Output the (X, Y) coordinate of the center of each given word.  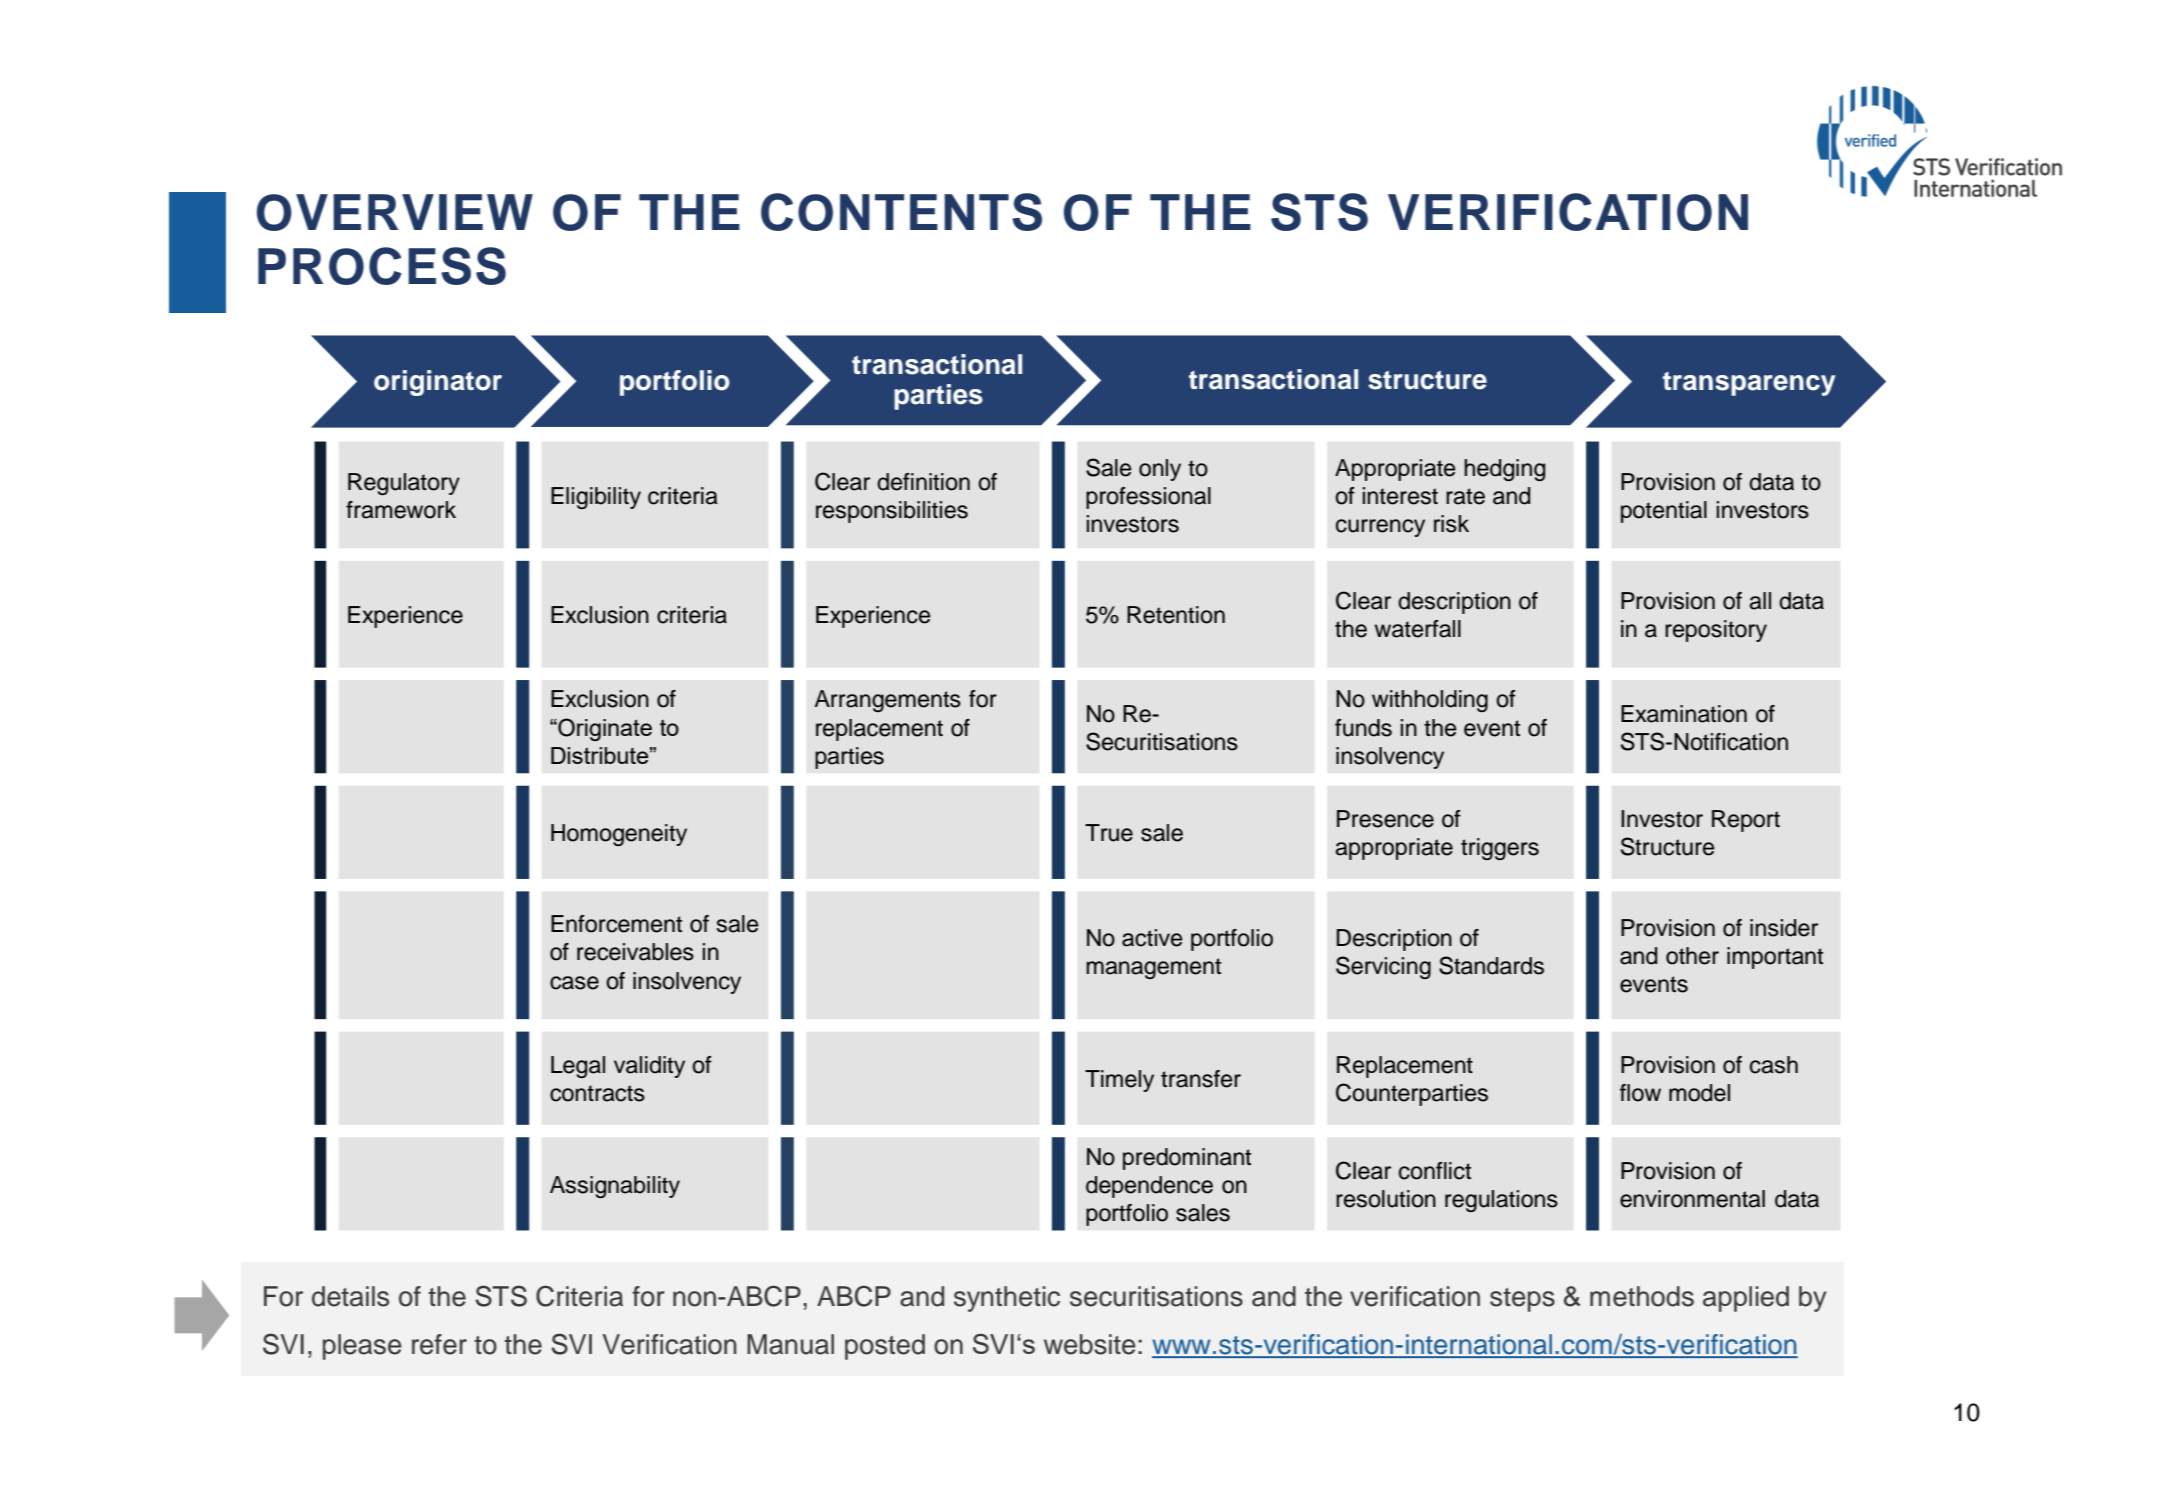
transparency (1749, 384)
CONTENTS (901, 212)
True (1109, 833)
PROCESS (382, 266)
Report (1746, 821)
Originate (604, 729)
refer (439, 1344)
